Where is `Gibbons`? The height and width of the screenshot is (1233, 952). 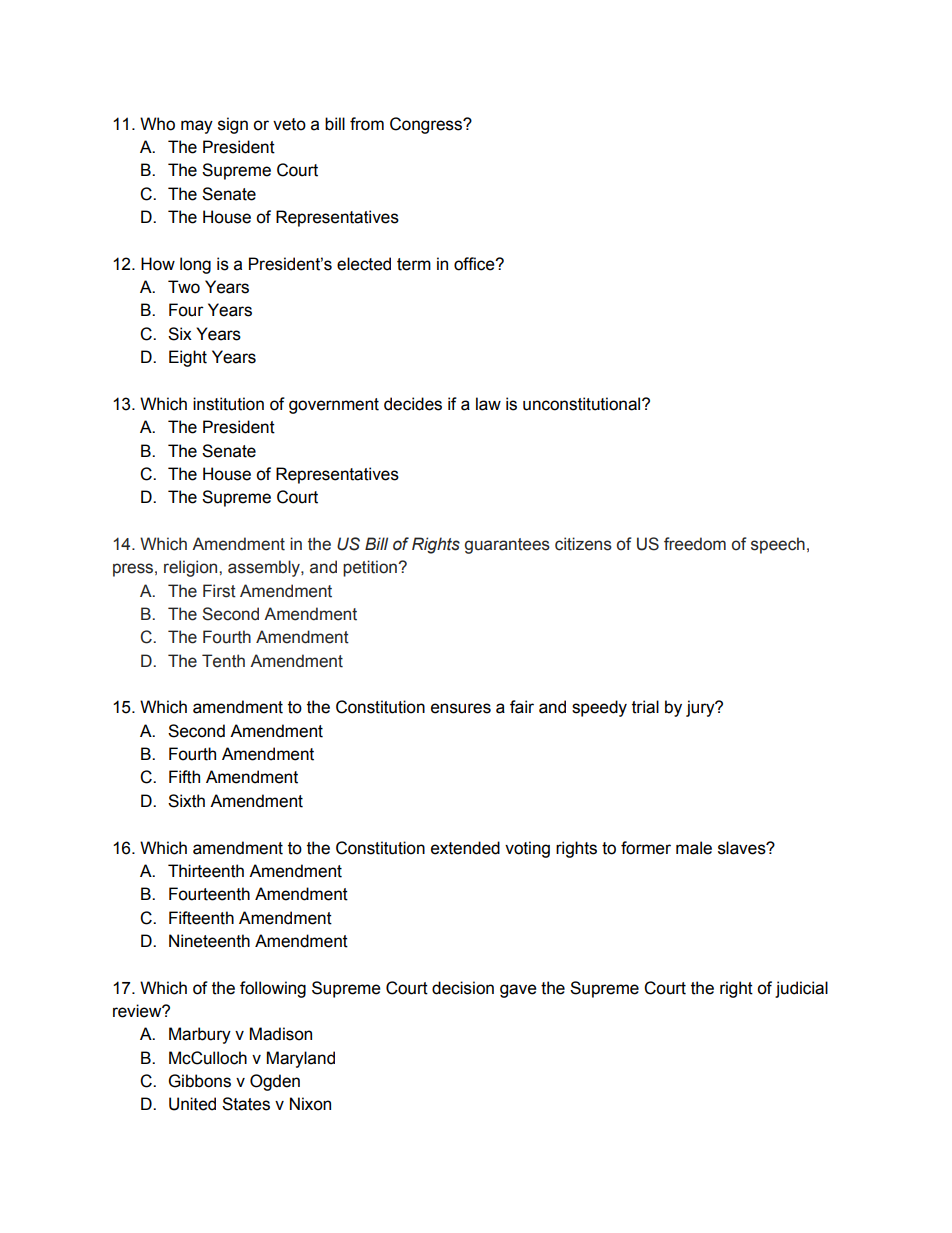 Gibbons is located at coordinates (200, 1081).
